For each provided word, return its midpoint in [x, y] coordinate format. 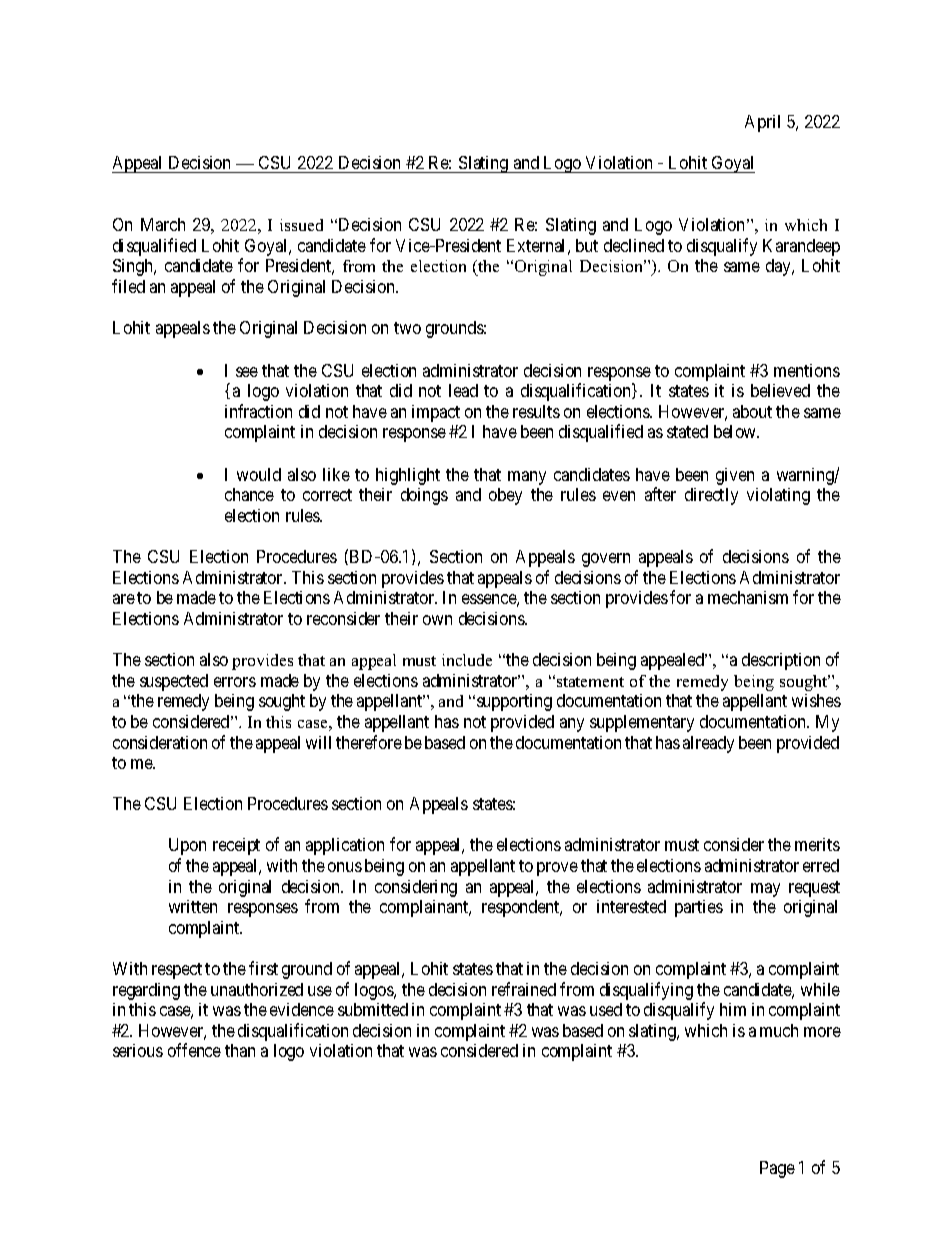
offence [194, 1050]
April [762, 123]
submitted [373, 1009]
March [163, 224]
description [781, 661]
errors [235, 682]
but [587, 245]
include [467, 660]
